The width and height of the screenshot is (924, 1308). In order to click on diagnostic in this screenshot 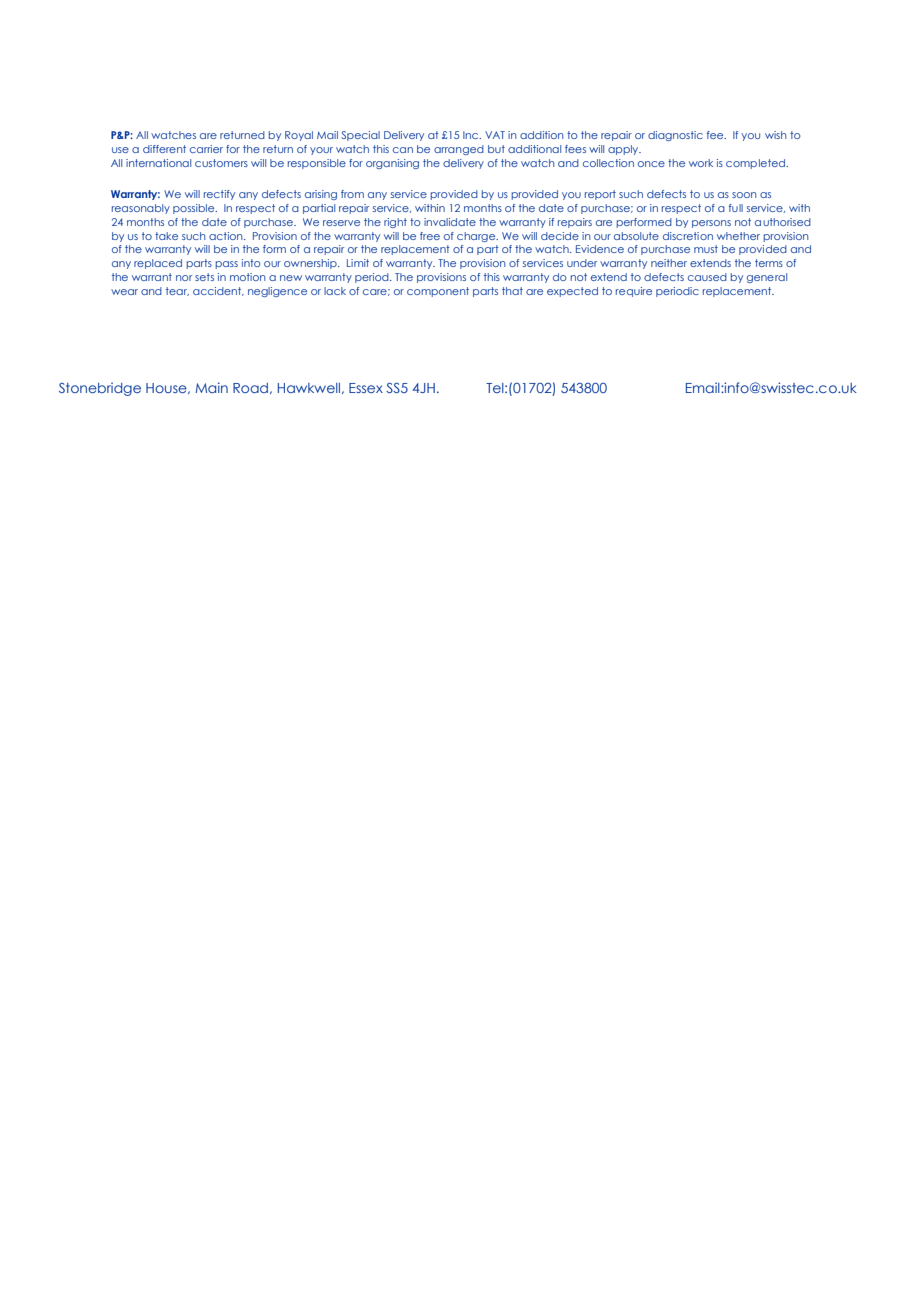, I will do `click(675, 136)`.
